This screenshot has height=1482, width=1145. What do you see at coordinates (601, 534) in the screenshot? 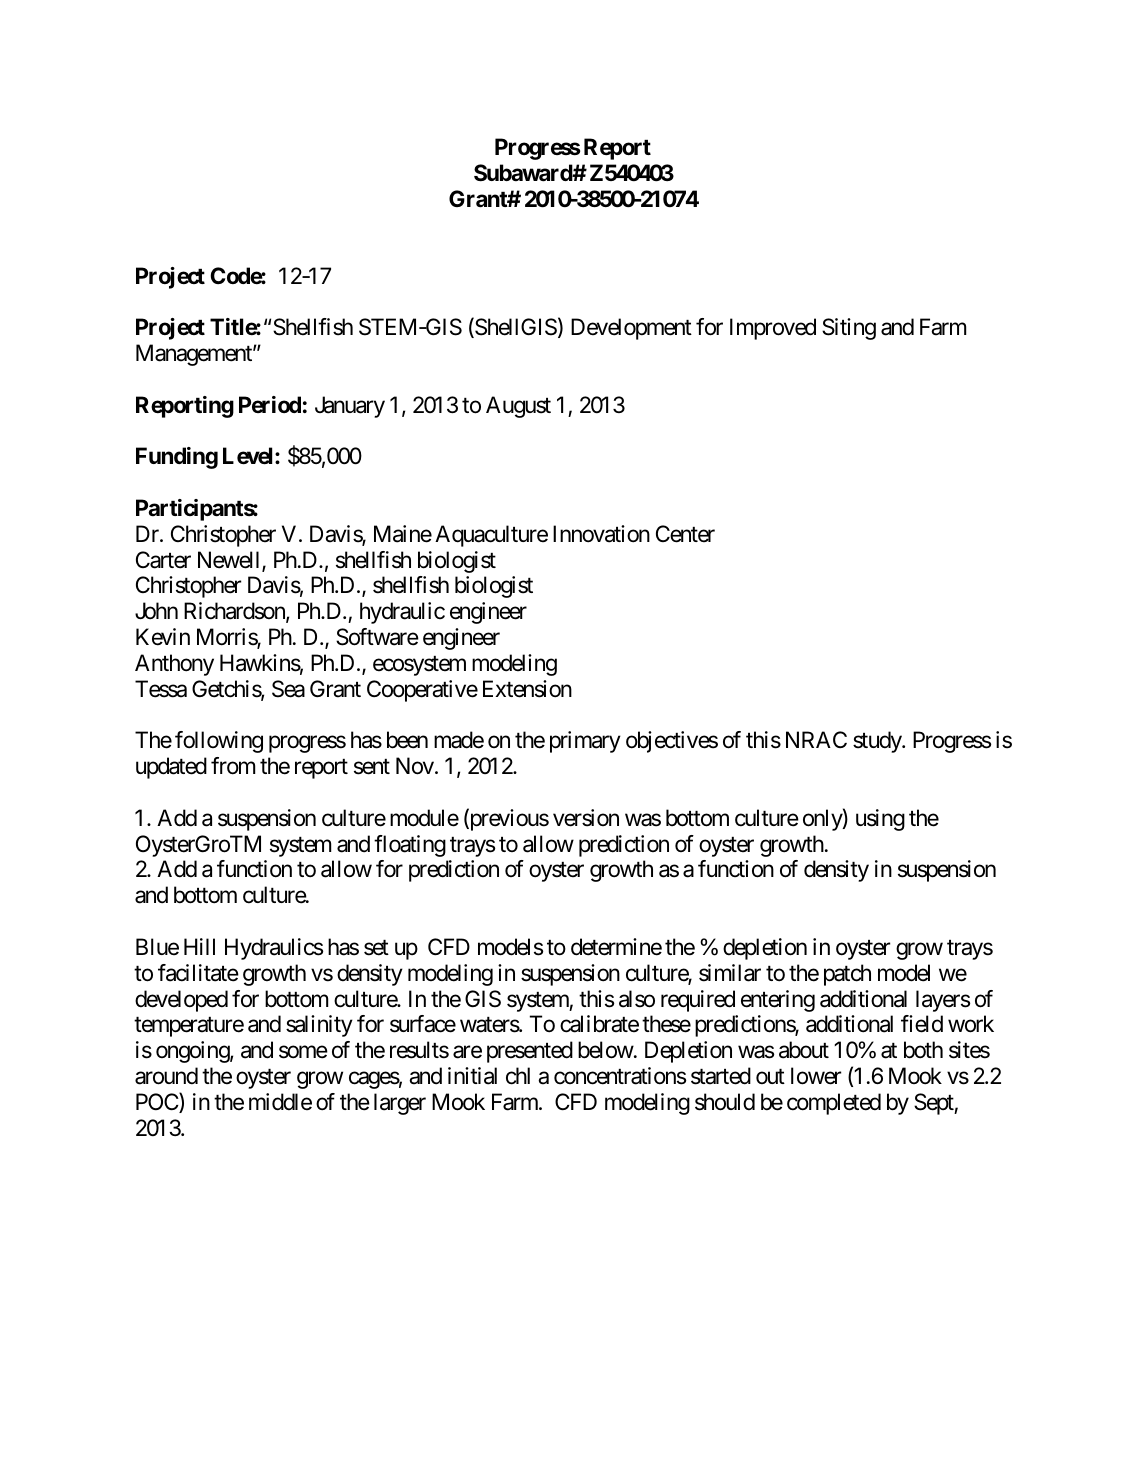
I see `Innovation` at bounding box center [601, 534].
